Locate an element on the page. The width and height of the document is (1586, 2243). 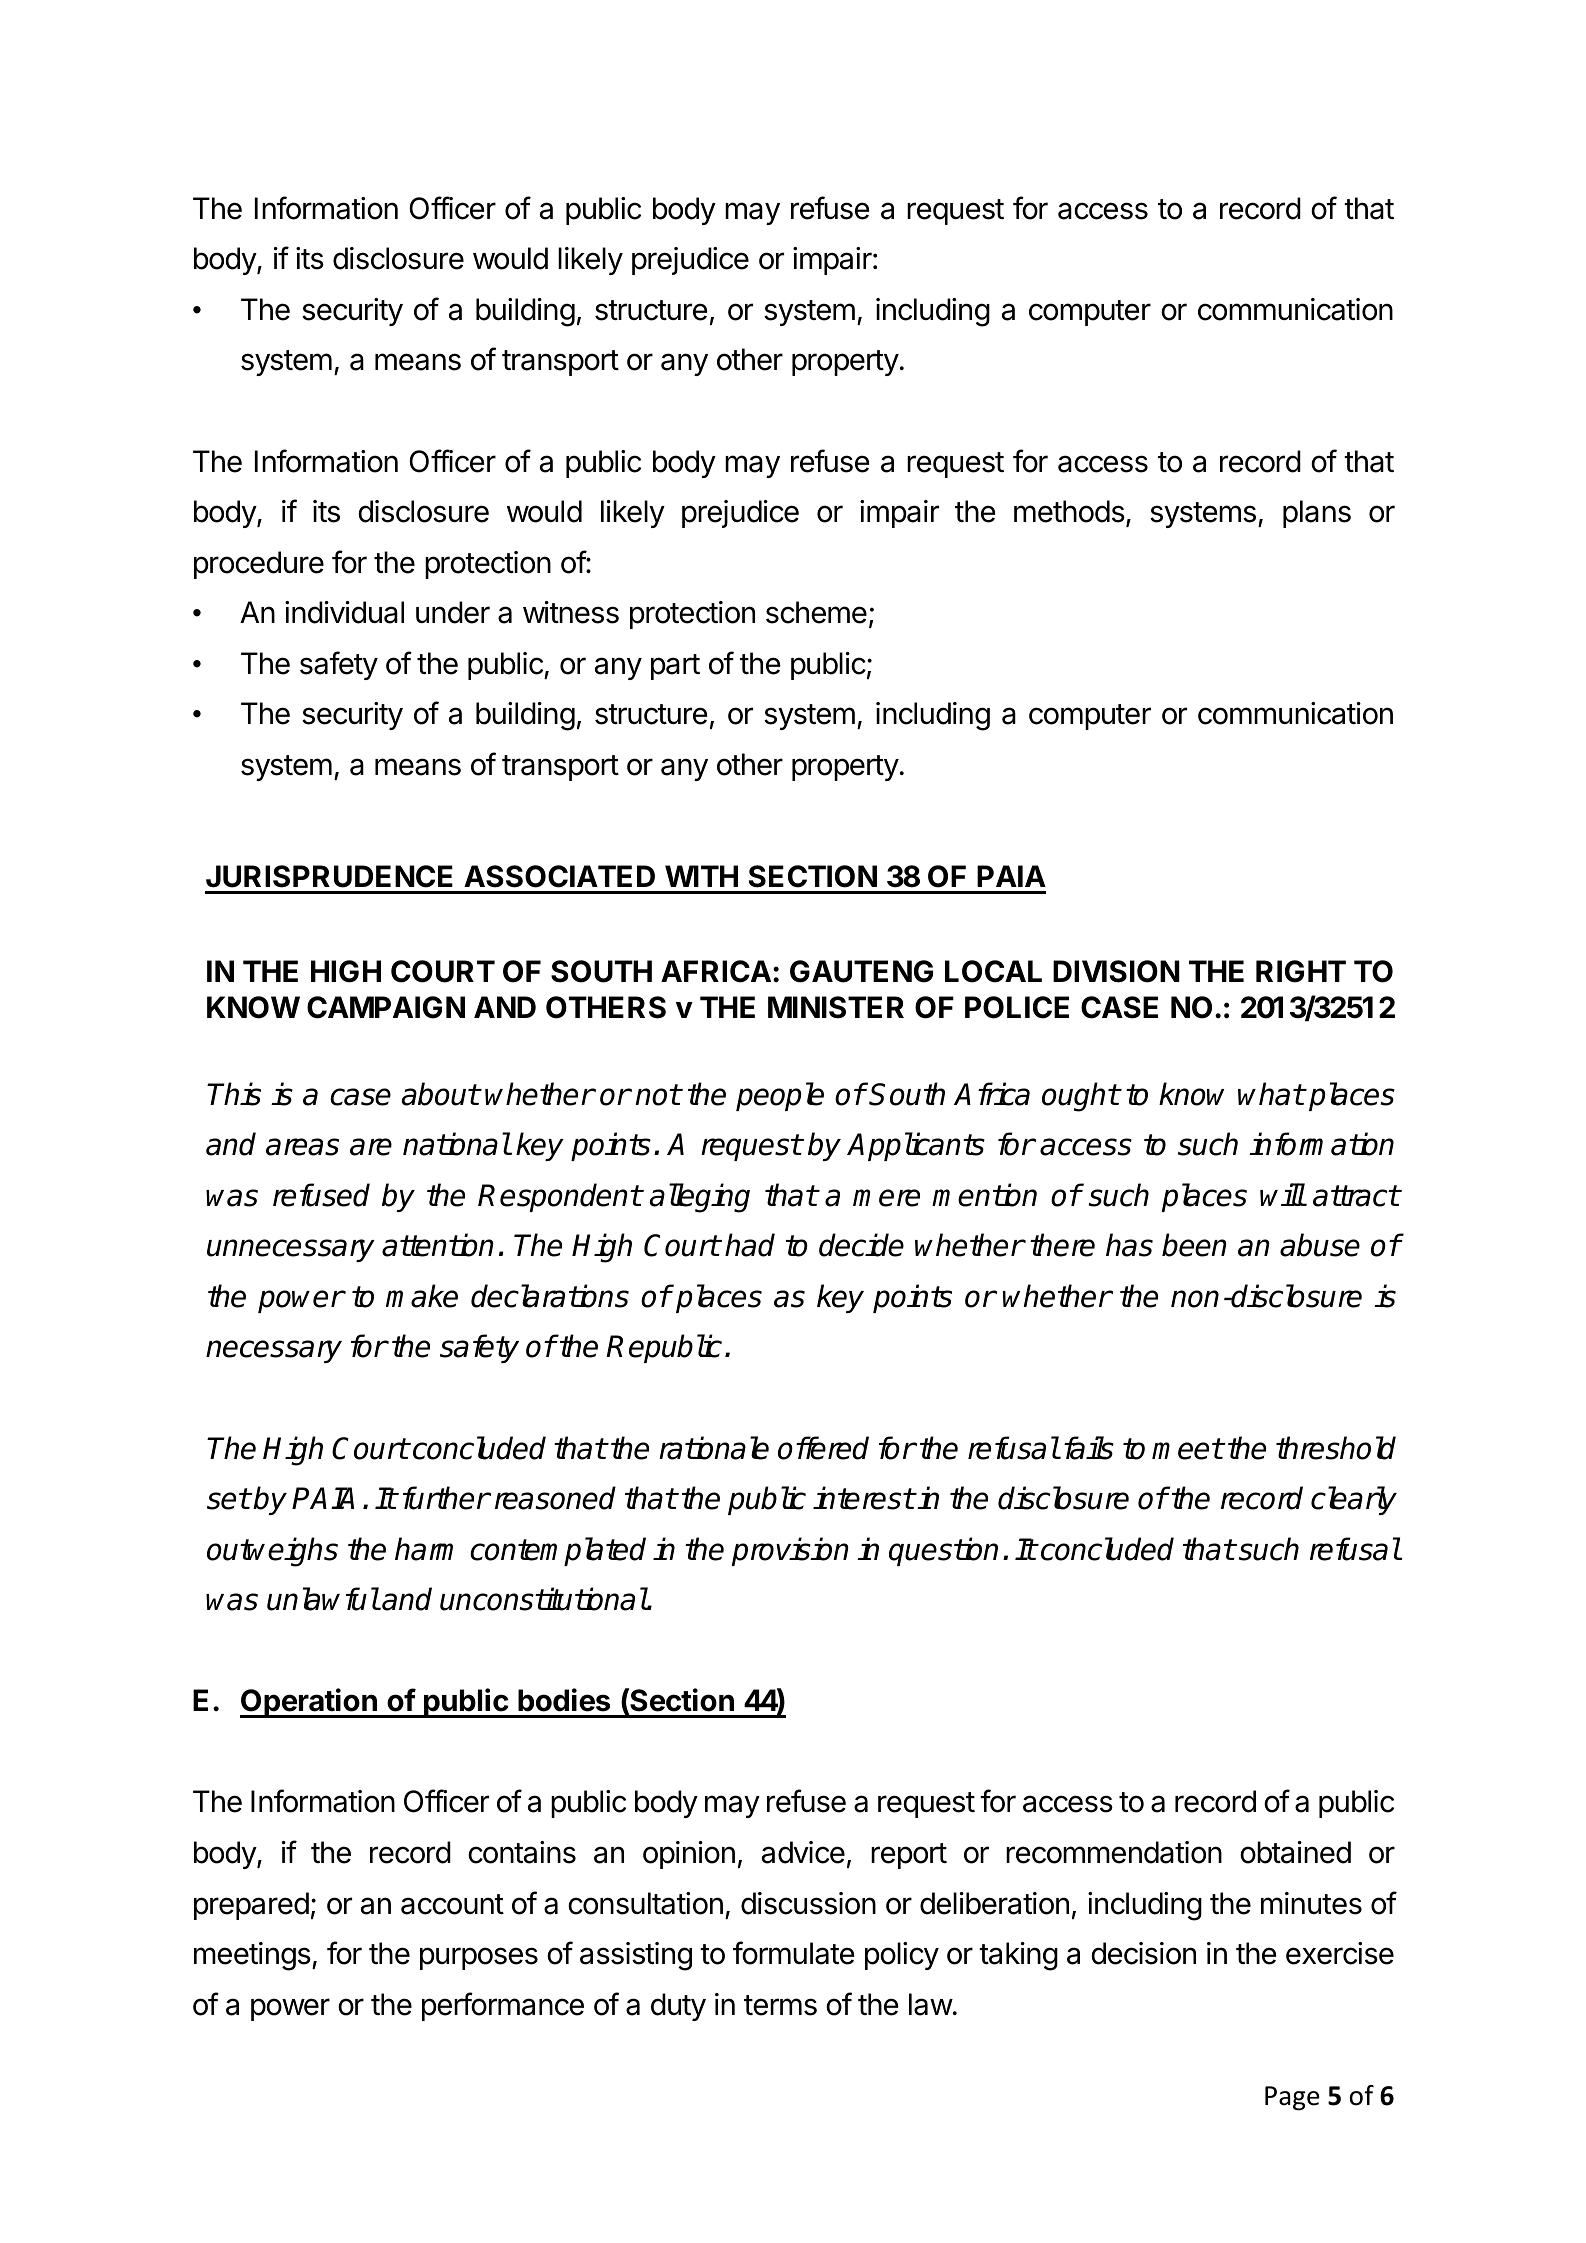
provision is located at coordinates (790, 1551).
